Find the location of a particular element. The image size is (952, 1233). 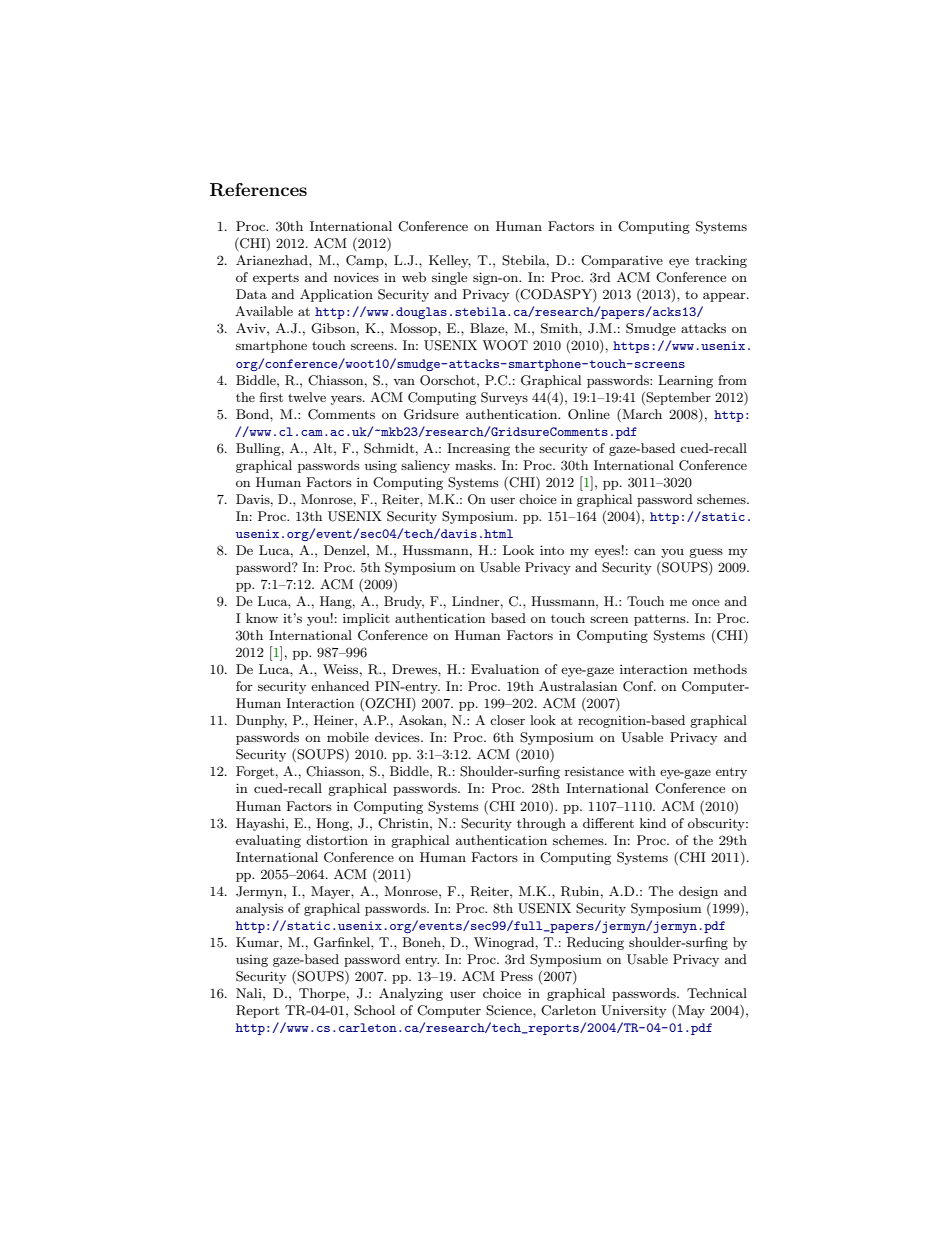

Evaluation is located at coordinates (505, 669).
